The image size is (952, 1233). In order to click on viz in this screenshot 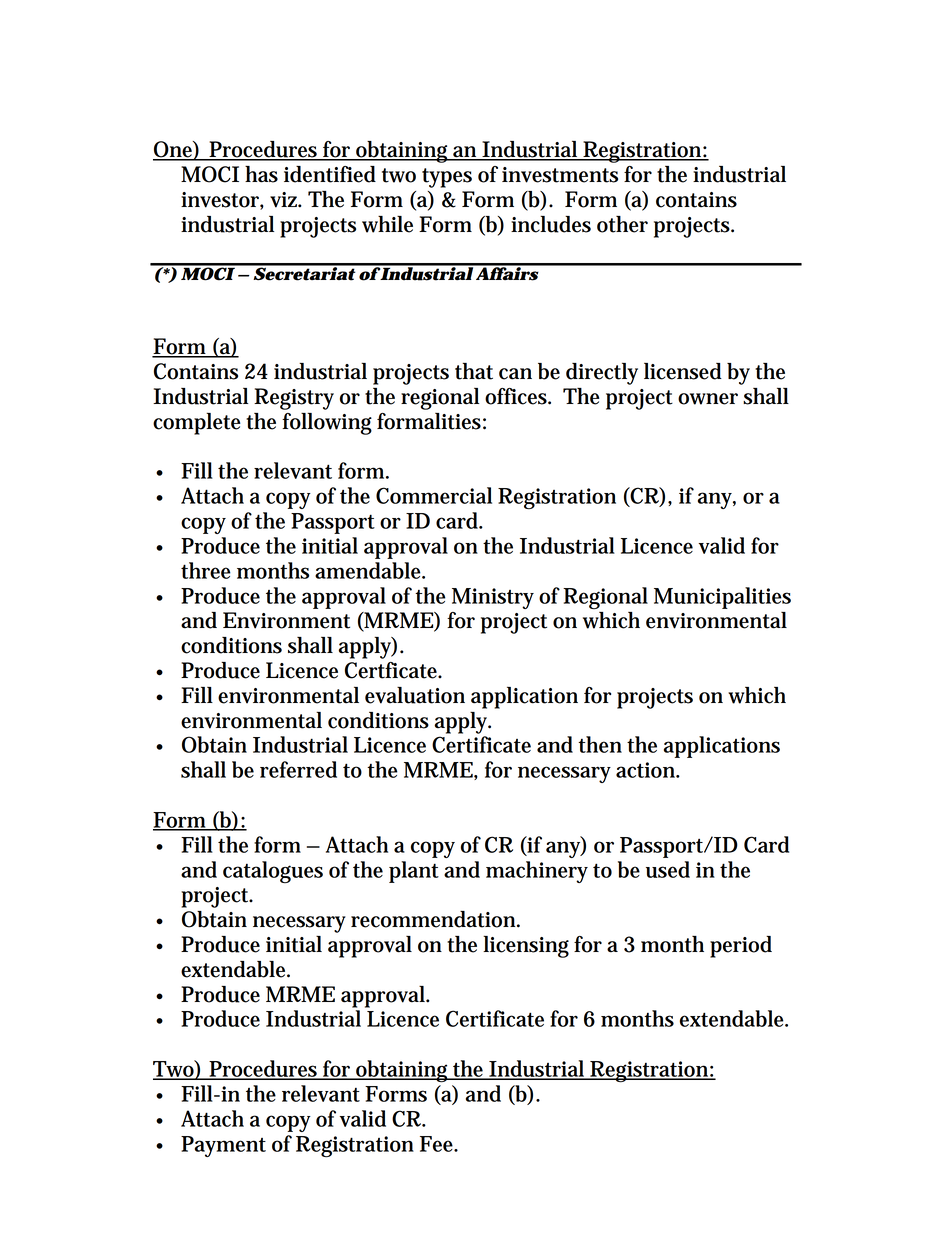, I will do `click(285, 200)`.
